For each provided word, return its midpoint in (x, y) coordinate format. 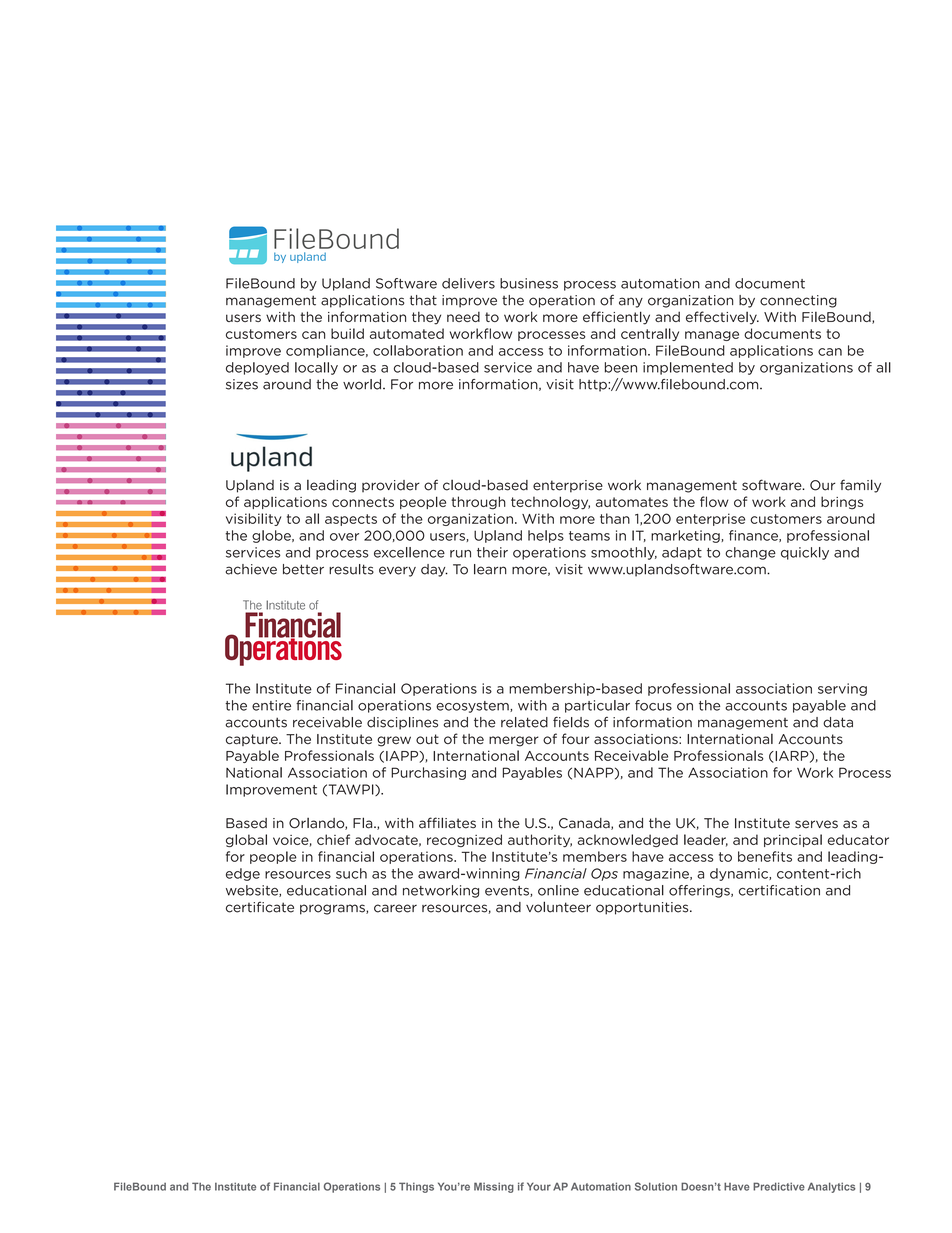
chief (333, 839)
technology (550, 503)
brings (842, 503)
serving (842, 689)
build (347, 333)
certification (779, 890)
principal (793, 840)
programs (333, 909)
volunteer (558, 907)
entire (271, 705)
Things (416, 1187)
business (529, 283)
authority (540, 840)
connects (363, 502)
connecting (798, 301)
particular (597, 706)
